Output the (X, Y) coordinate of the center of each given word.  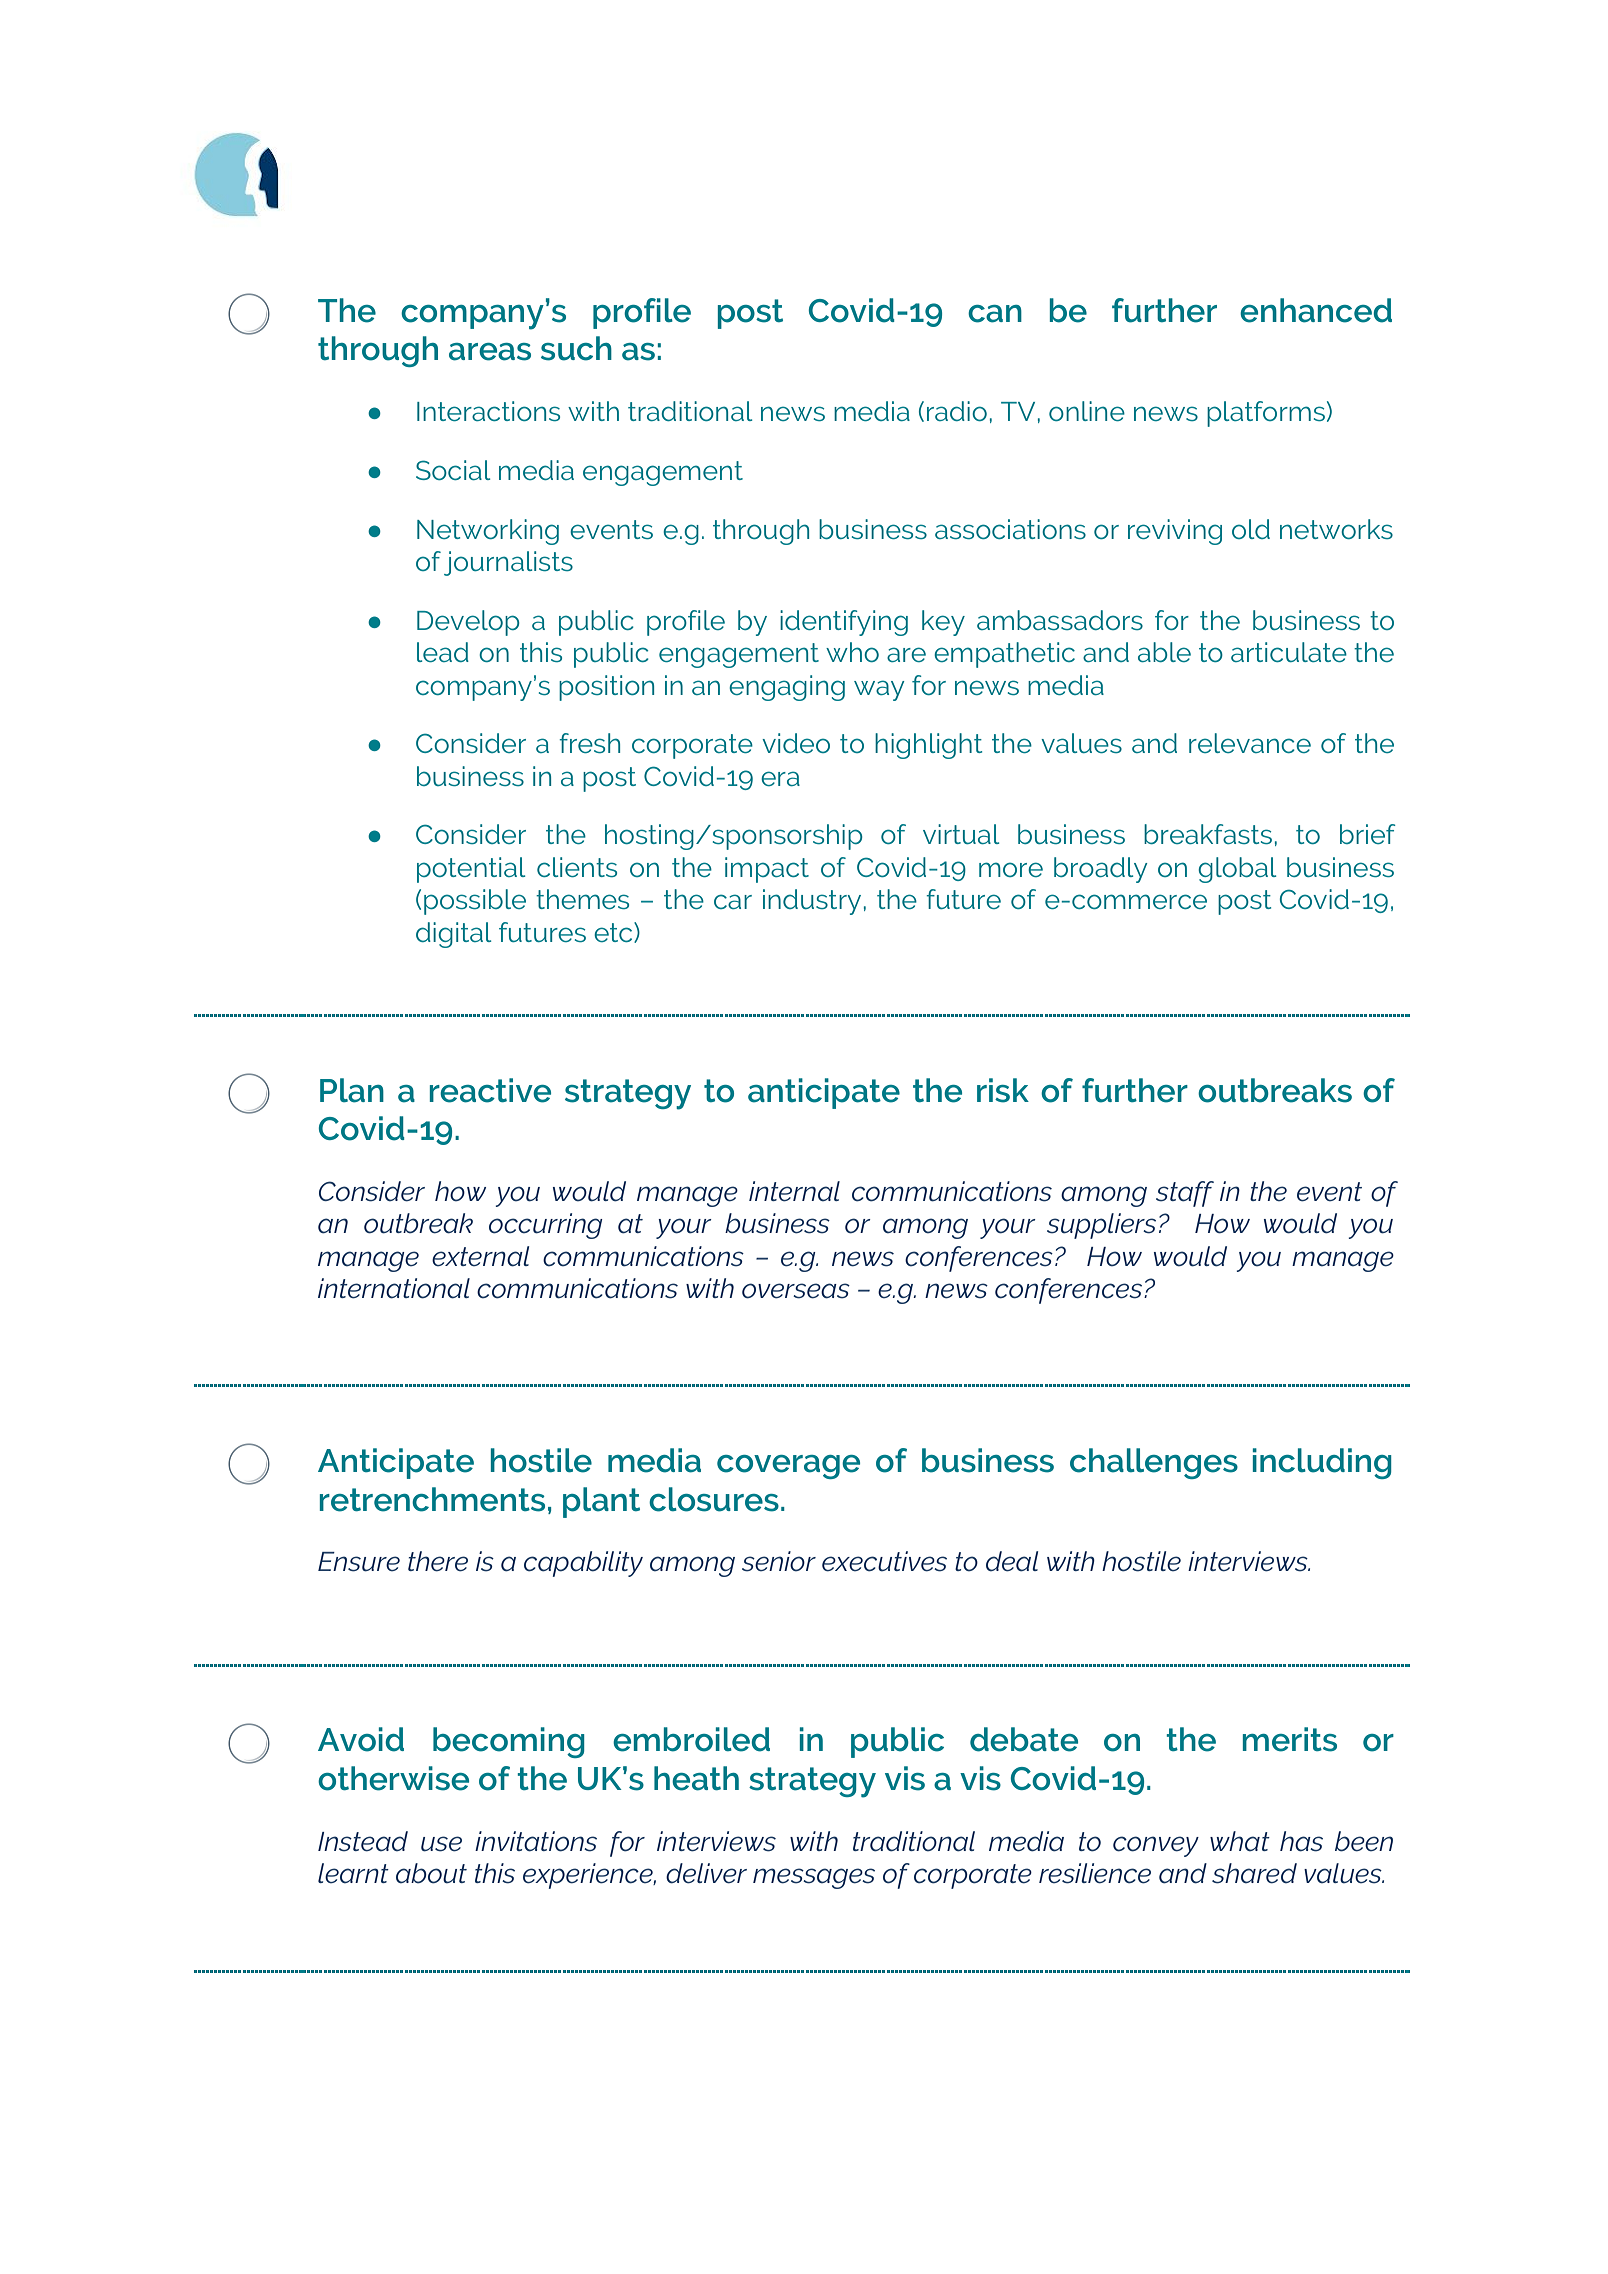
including (1322, 1463)
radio (957, 411)
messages (814, 1878)
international (394, 1288)
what (1240, 1841)
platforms (1266, 414)
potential (471, 870)
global (1237, 870)
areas (490, 352)
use (441, 1844)
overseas (796, 1291)
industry (812, 902)
